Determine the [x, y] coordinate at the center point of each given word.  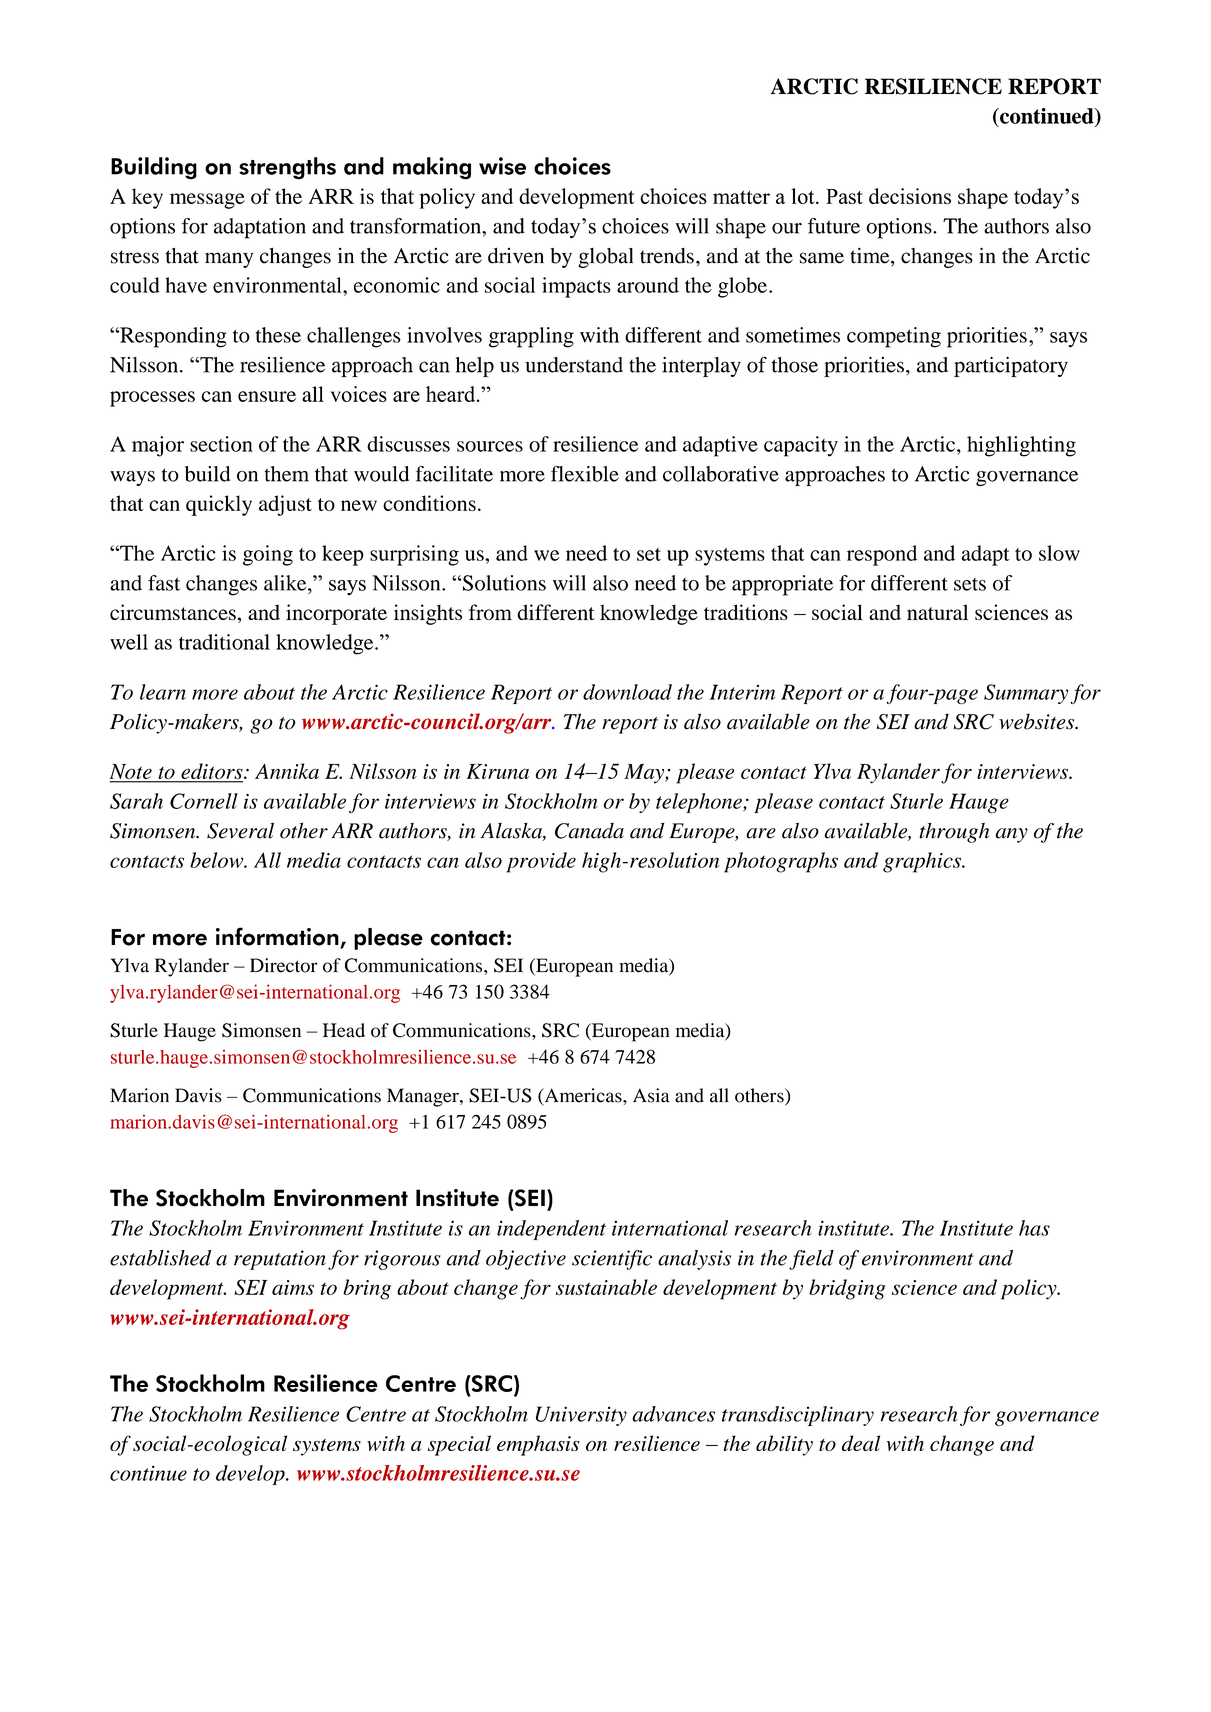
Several [240, 831]
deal [861, 1443]
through [954, 833]
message [207, 201]
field [811, 1260]
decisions [910, 196]
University [581, 1416]
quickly [219, 505]
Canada [589, 831]
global [605, 258]
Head [344, 1030]
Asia [651, 1095]
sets [970, 584]
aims [293, 1287]
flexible [585, 474]
